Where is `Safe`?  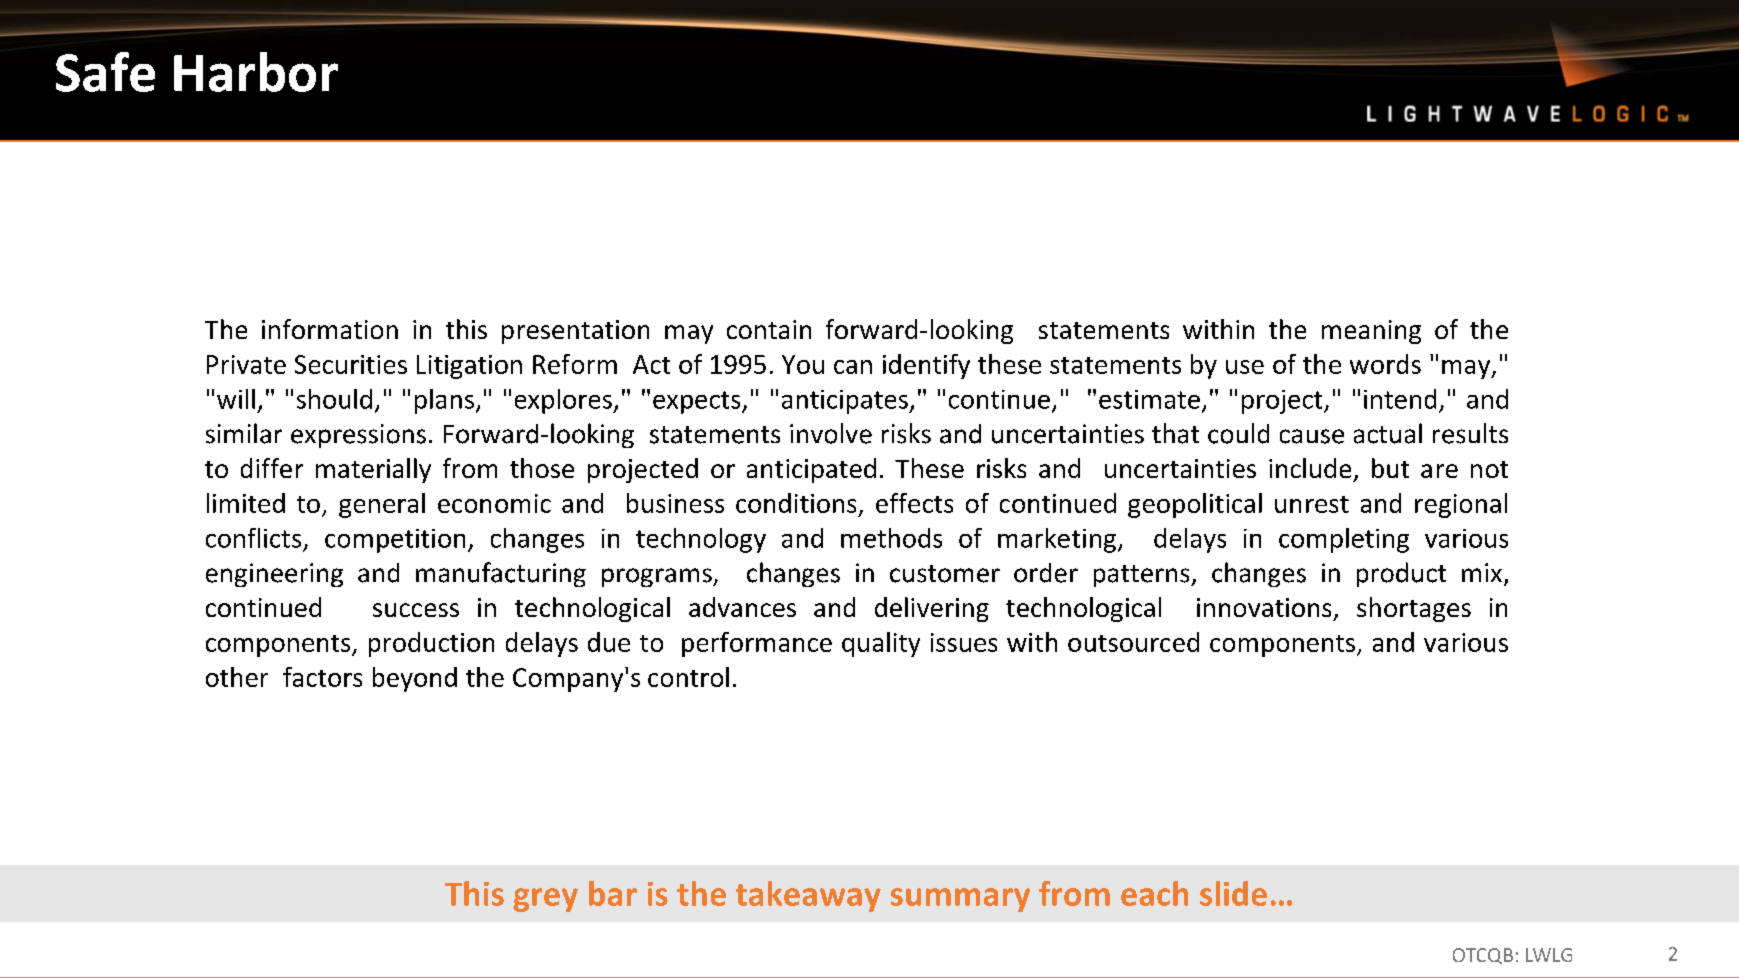 Safe is located at coordinates (105, 72).
